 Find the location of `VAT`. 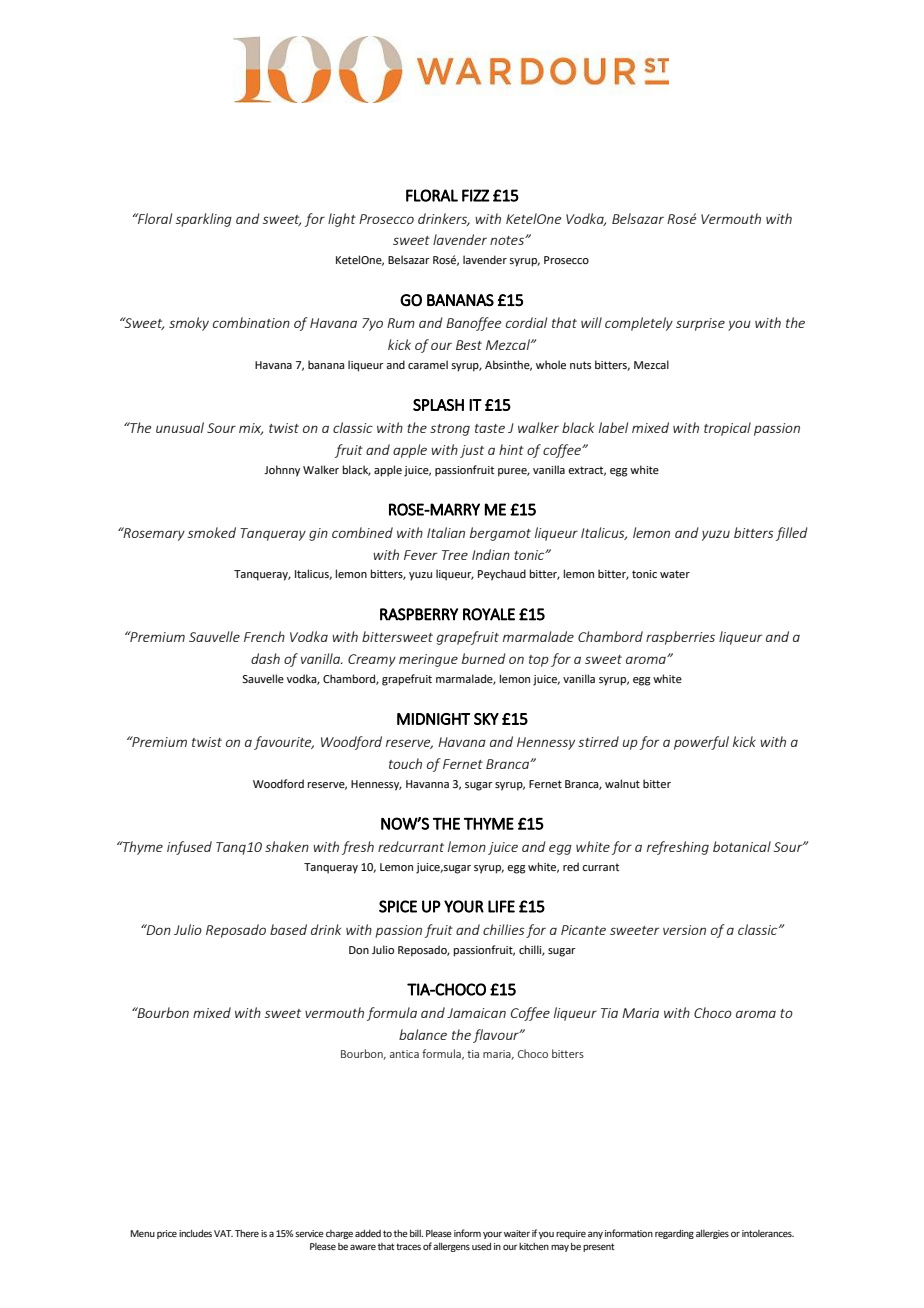

VAT is located at coordinates (223, 1233).
